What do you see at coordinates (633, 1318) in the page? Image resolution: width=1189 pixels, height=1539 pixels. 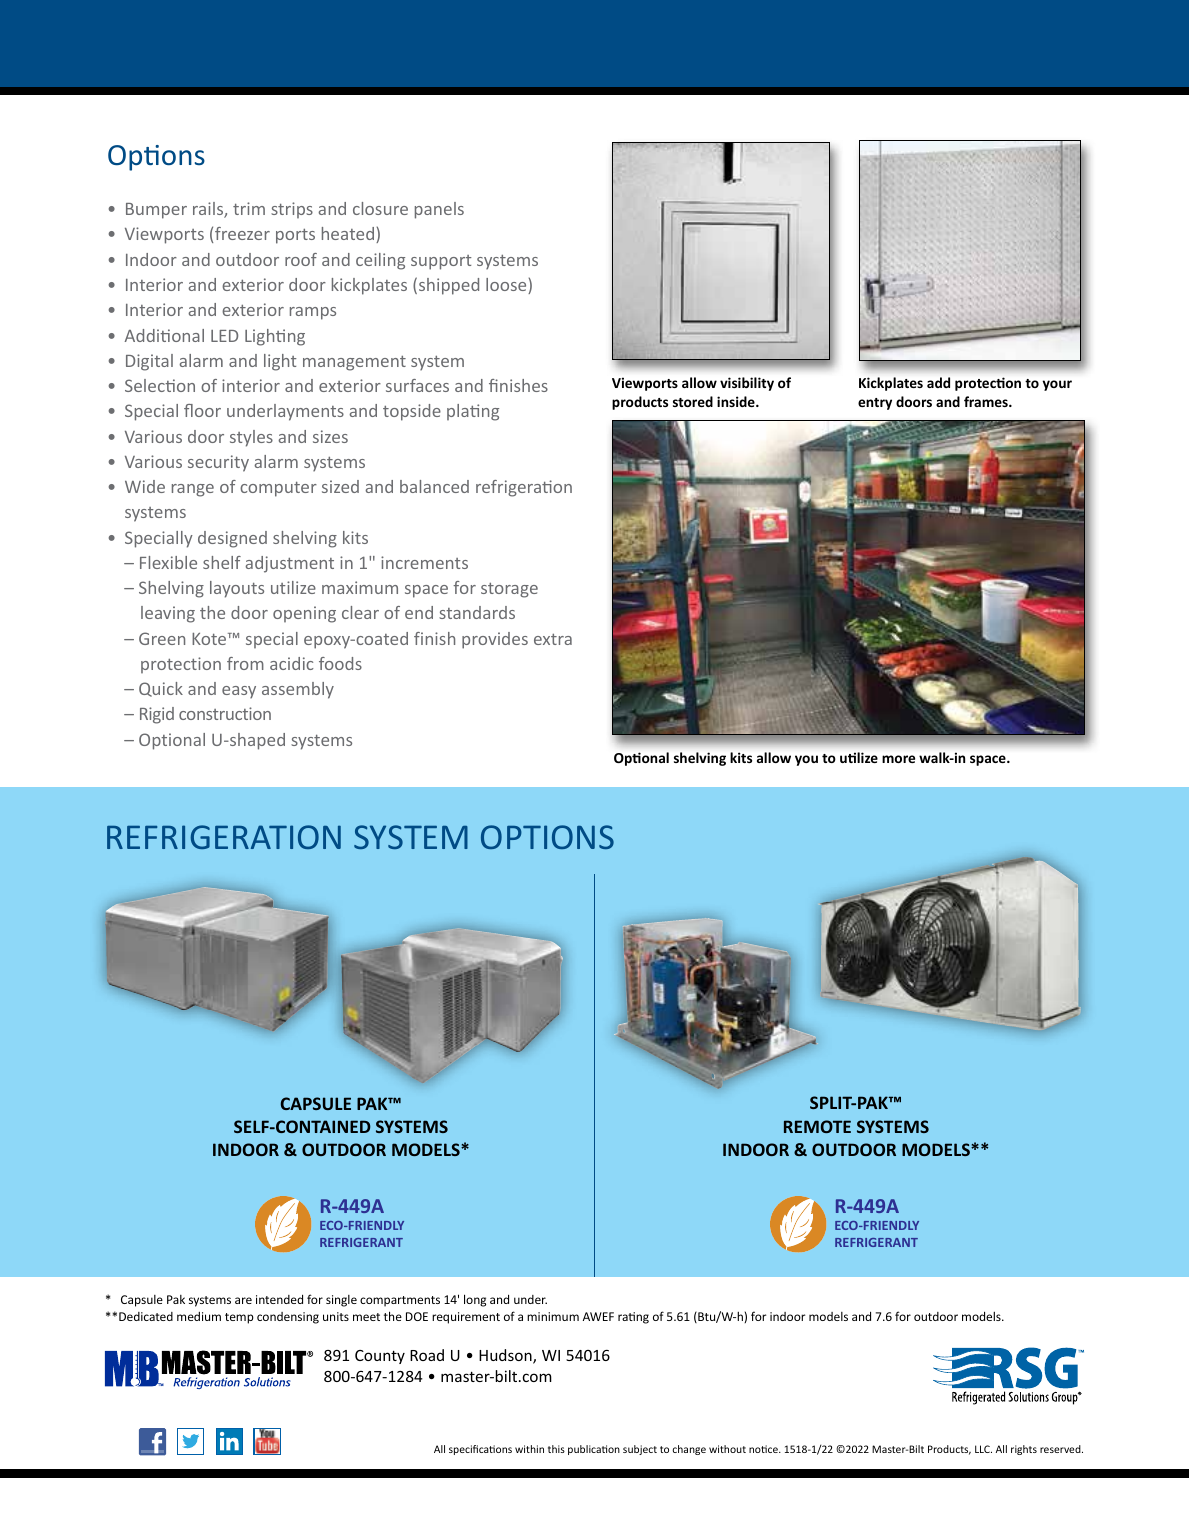 I see `rating` at bounding box center [633, 1318].
